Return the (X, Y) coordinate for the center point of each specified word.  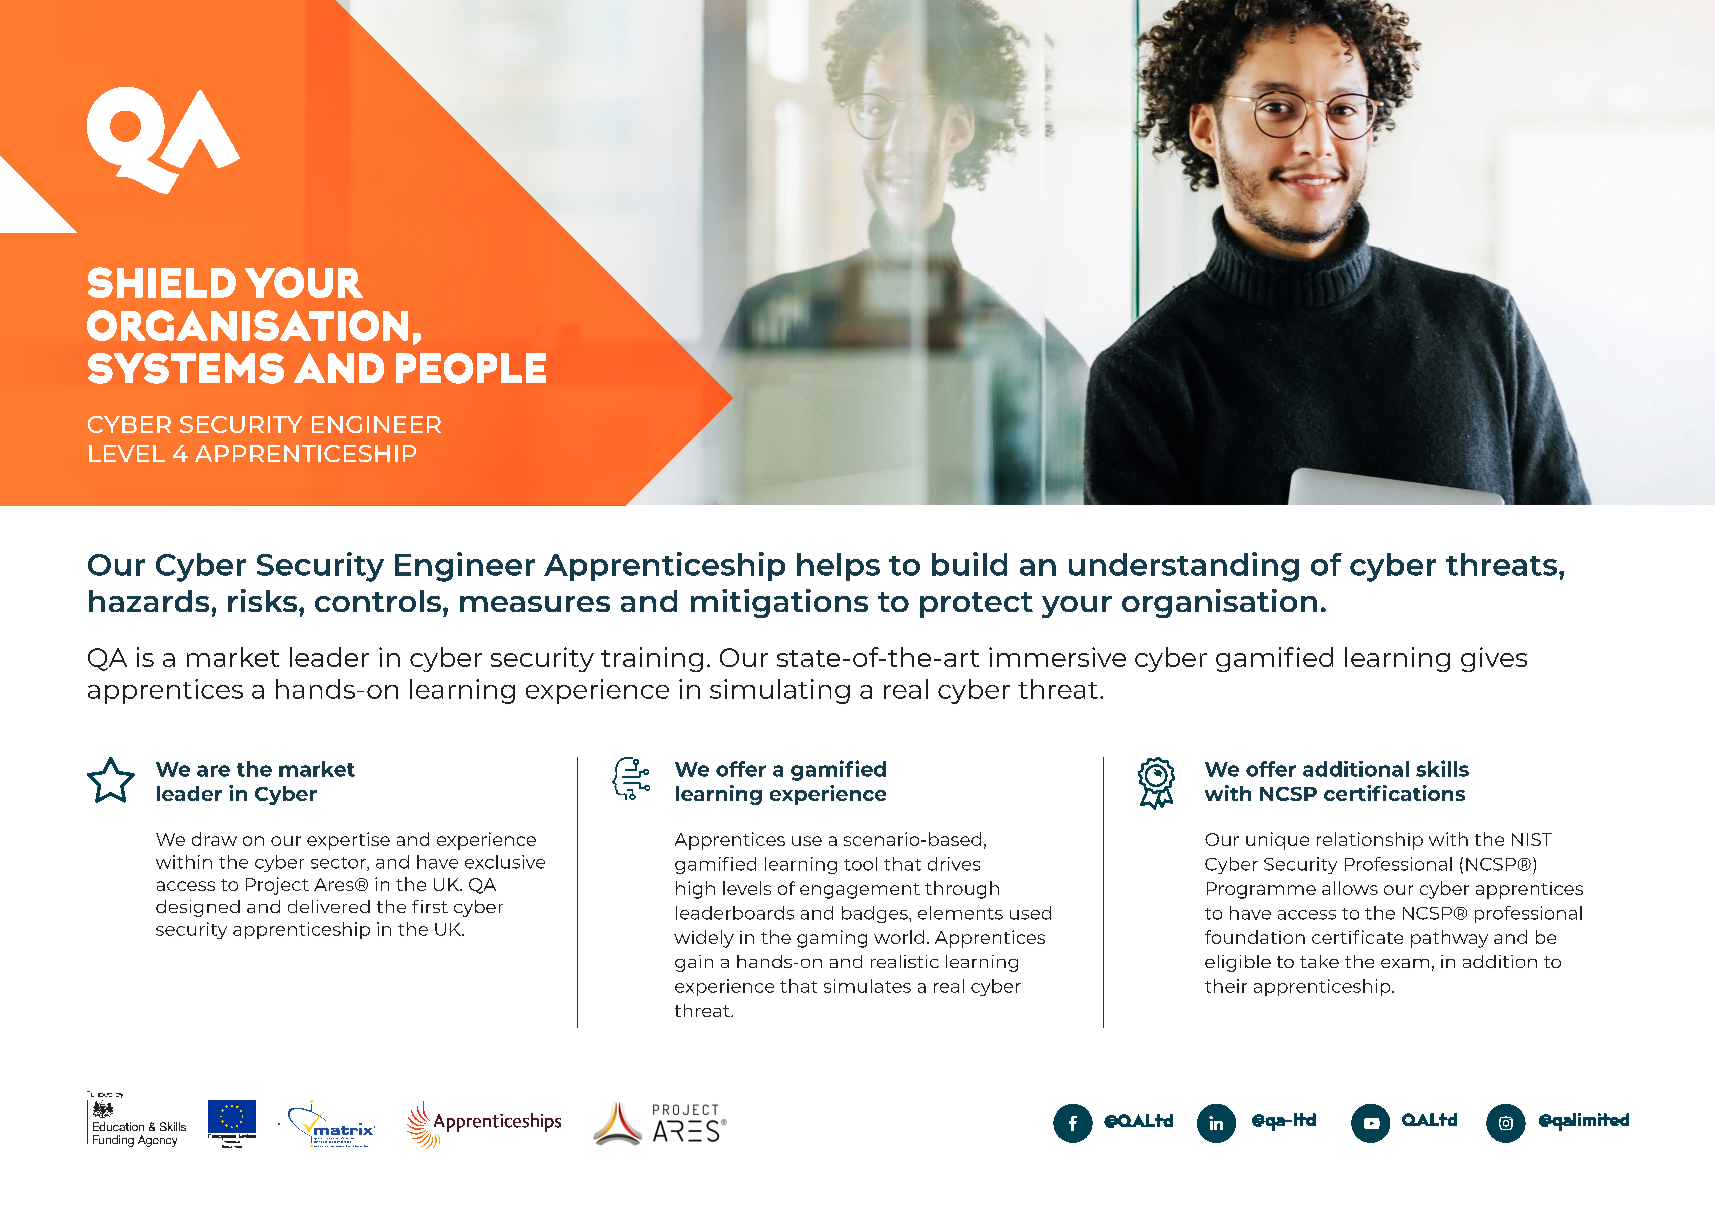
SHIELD (162, 282)
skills (1442, 768)
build (969, 564)
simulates (867, 986)
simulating (780, 691)
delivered (329, 906)
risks (264, 600)
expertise (348, 841)
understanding (1184, 567)
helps (838, 567)
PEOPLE (471, 368)
